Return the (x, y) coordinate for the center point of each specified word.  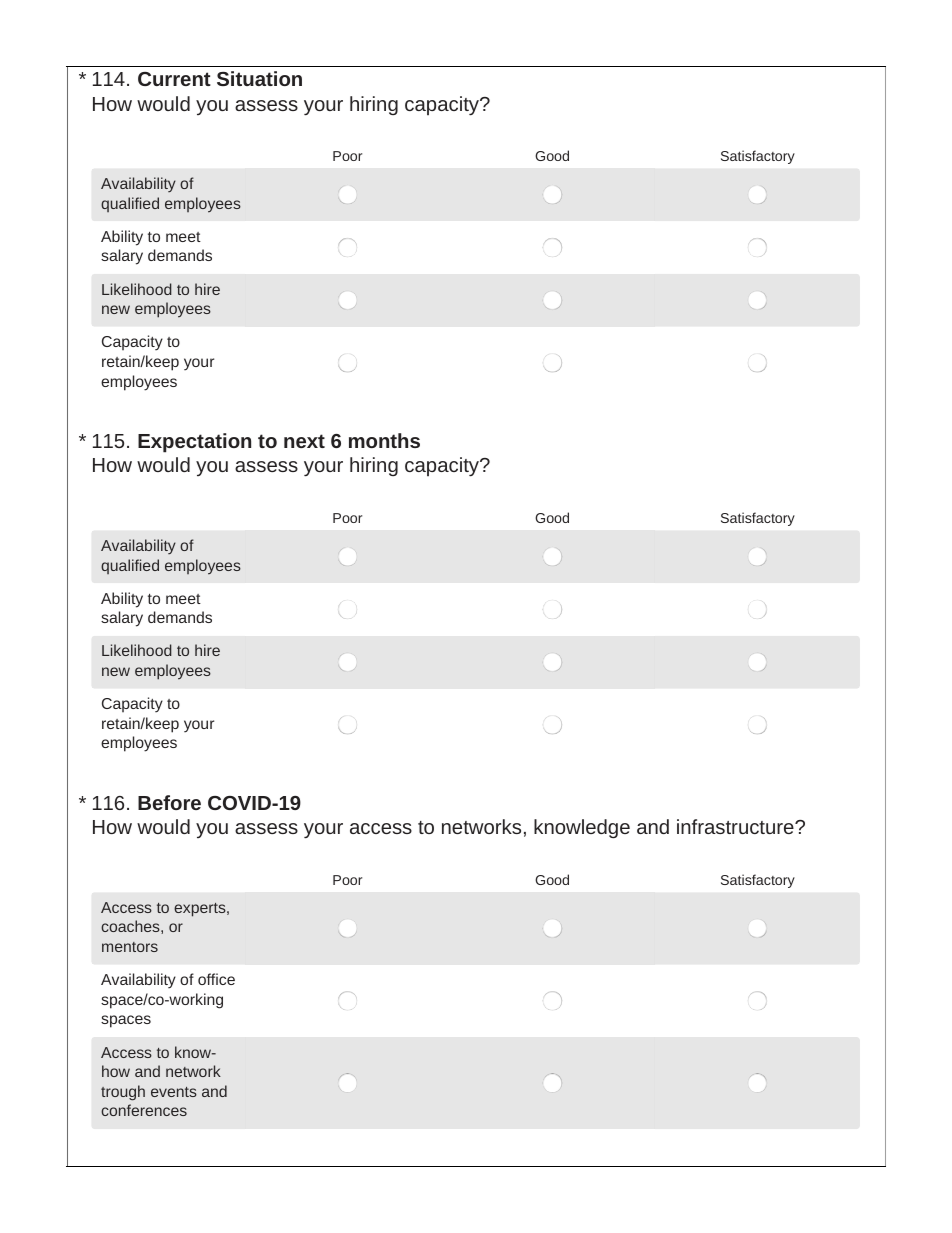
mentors (130, 947)
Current (174, 79)
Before (169, 802)
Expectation (194, 443)
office (216, 979)
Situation (259, 78)
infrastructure (736, 826)
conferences (144, 1110)
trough (123, 1093)
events (174, 1092)
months (384, 440)
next (304, 441)
